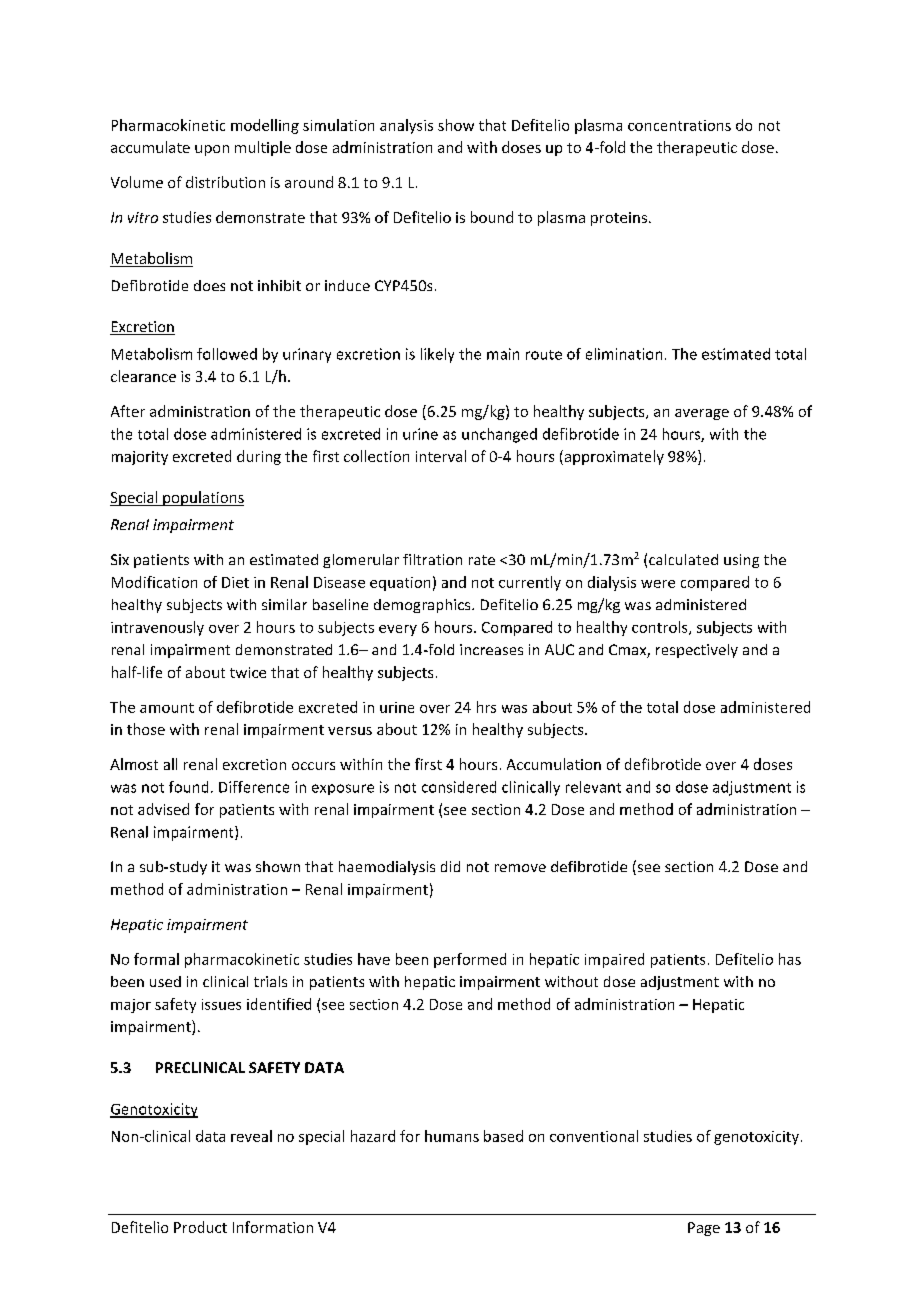 The image size is (924, 1309). Describe the element at coordinates (188, 787) in the screenshot. I see `found` at that location.
